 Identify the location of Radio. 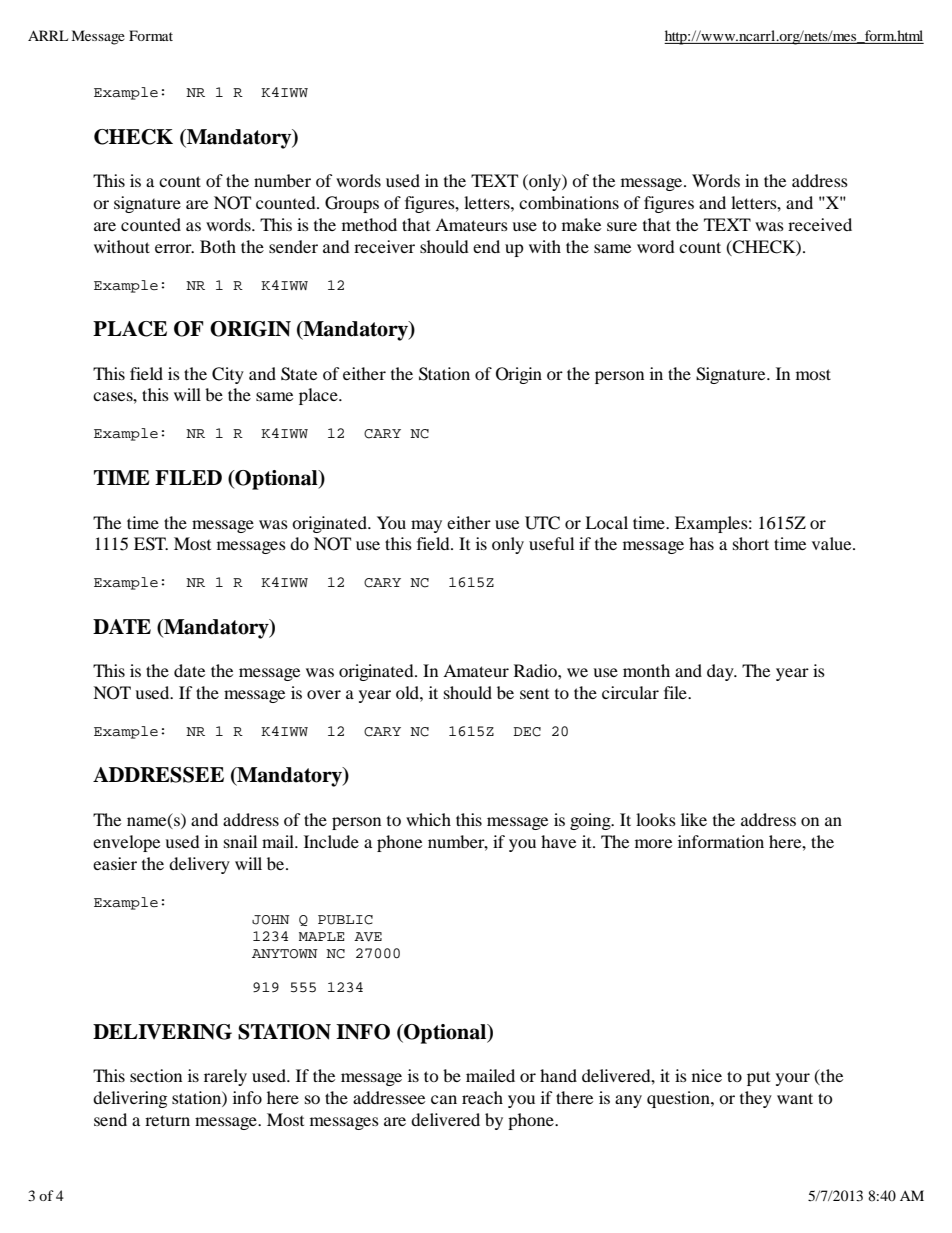
(536, 670).
